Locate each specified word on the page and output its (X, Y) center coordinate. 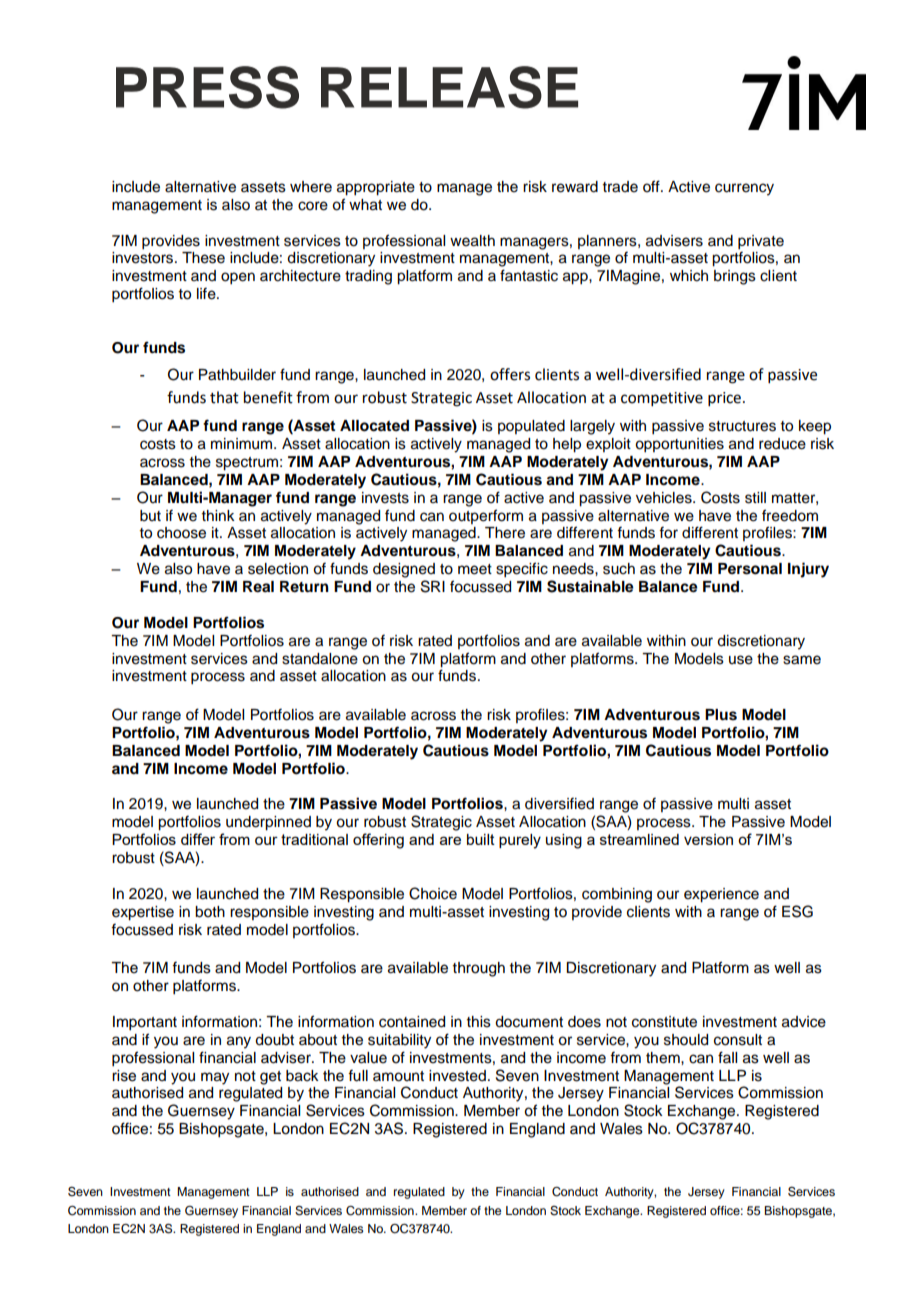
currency (744, 189)
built (481, 839)
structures (742, 426)
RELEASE (449, 87)
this (479, 1022)
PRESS (207, 87)
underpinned (268, 823)
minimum (243, 444)
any (239, 1042)
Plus (721, 715)
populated (531, 427)
